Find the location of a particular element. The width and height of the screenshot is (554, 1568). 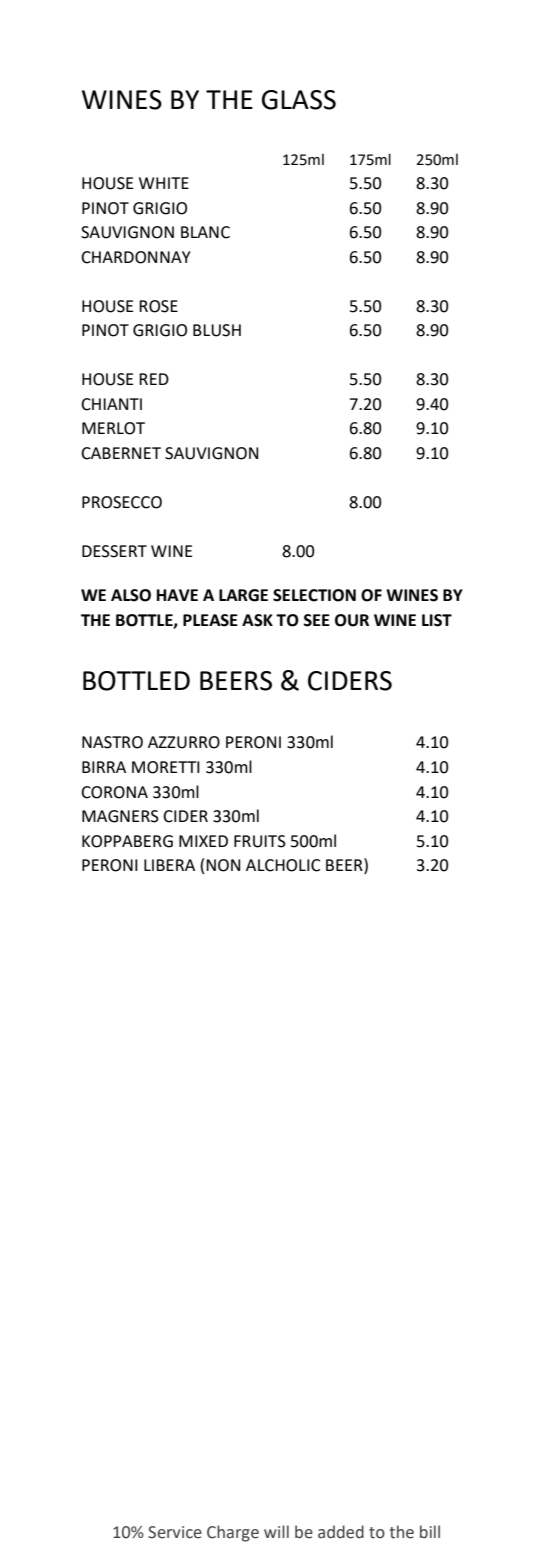

MIXED is located at coordinates (203, 841).
